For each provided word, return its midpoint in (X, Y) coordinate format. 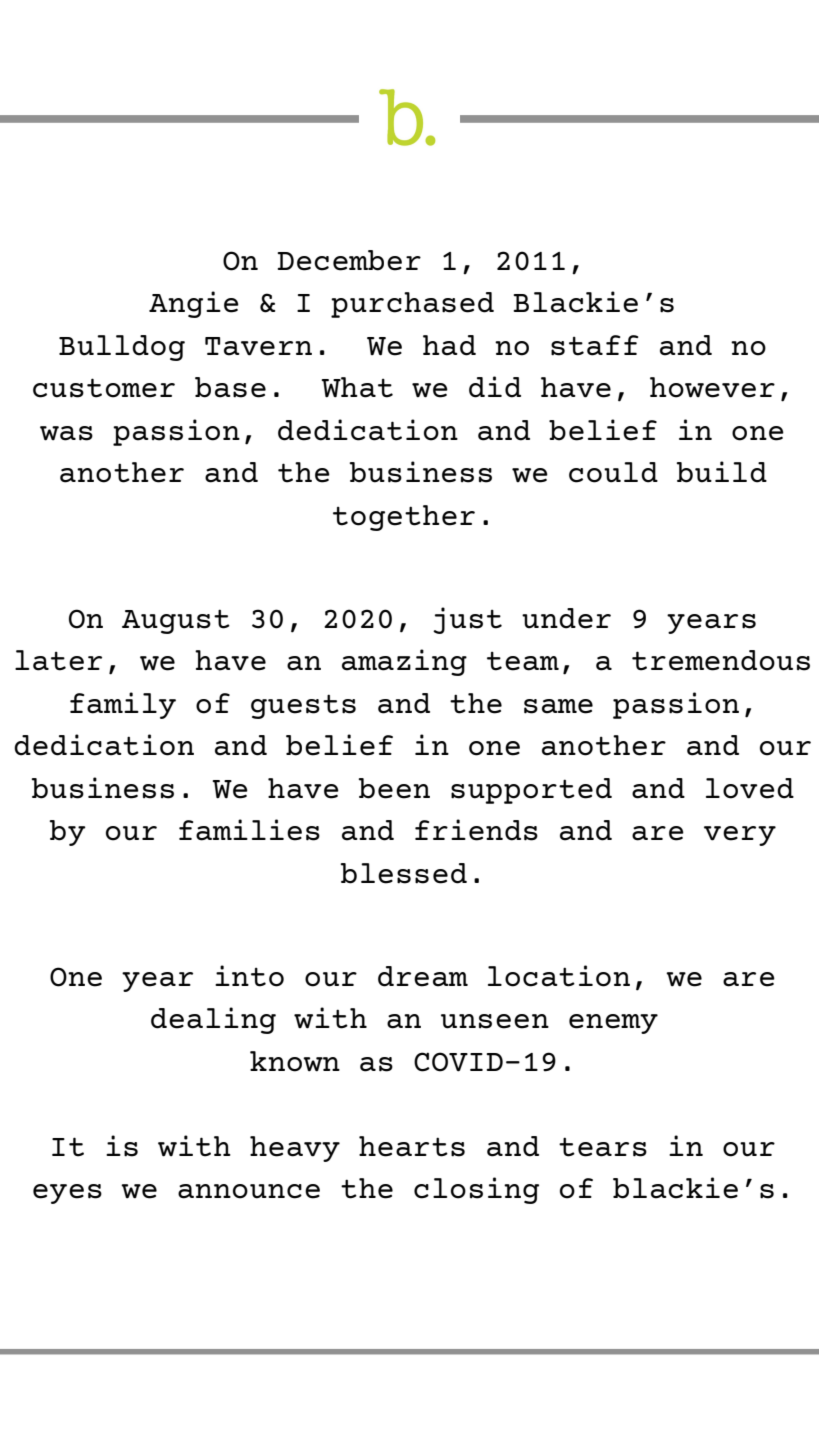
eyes (67, 1194)
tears (603, 1147)
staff (594, 345)
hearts (412, 1146)
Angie (194, 304)
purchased (412, 305)
